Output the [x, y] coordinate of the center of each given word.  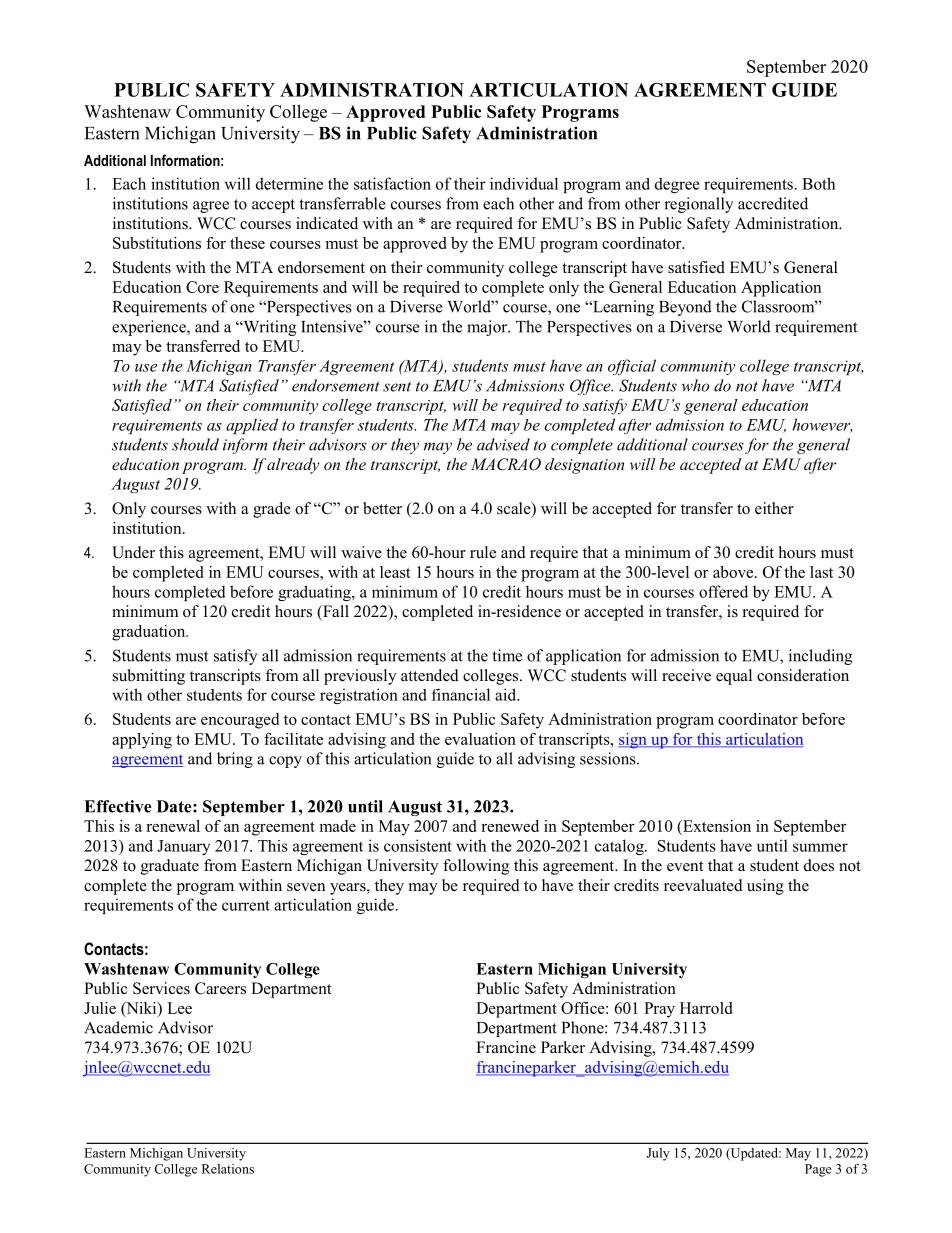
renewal [173, 826]
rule [483, 552]
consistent [418, 845]
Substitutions [157, 243]
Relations [228, 1169]
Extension [716, 826]
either [774, 508]
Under [133, 552]
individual [524, 183]
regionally [698, 205]
